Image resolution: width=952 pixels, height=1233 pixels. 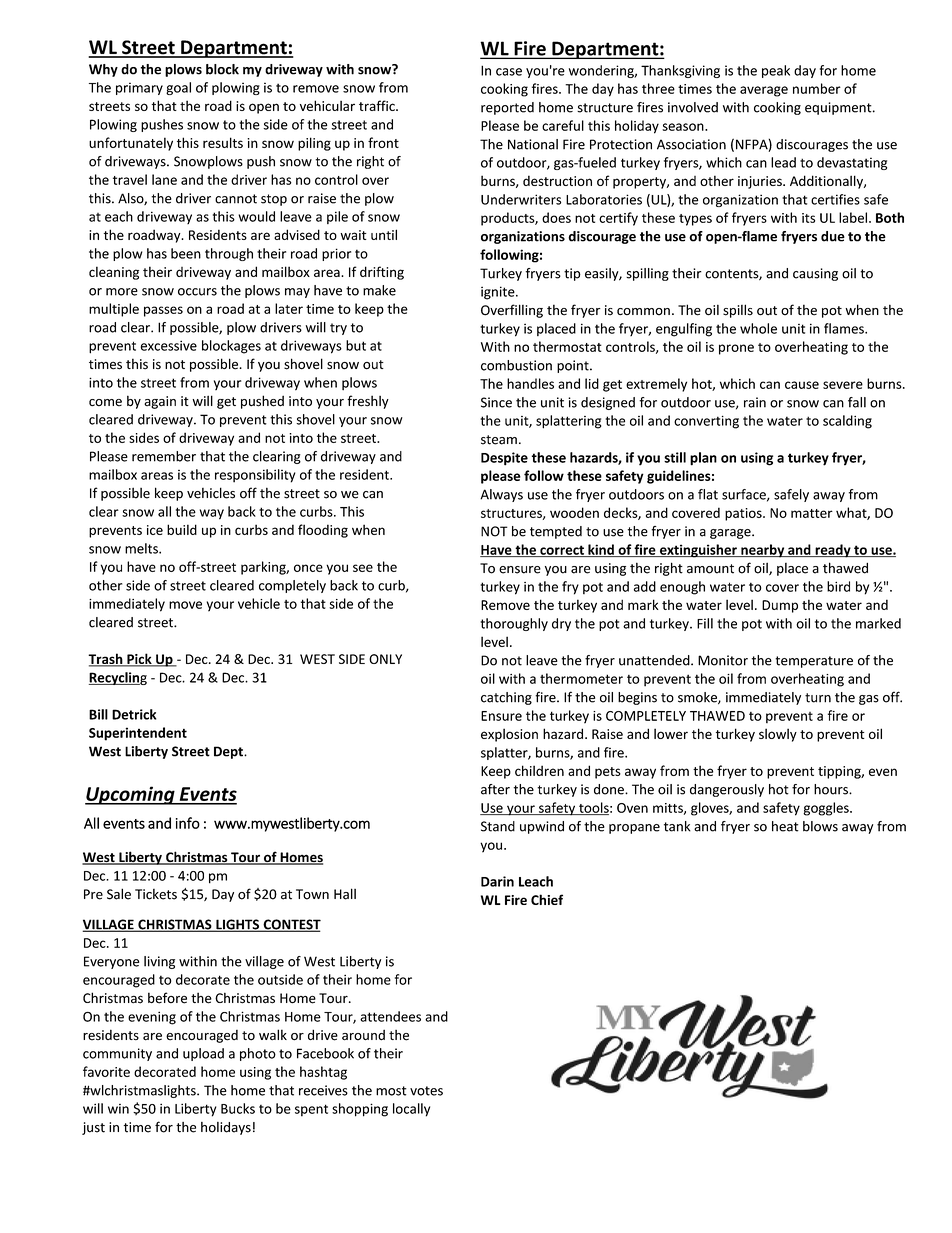 I want to click on Bucks, so click(x=238, y=1108).
